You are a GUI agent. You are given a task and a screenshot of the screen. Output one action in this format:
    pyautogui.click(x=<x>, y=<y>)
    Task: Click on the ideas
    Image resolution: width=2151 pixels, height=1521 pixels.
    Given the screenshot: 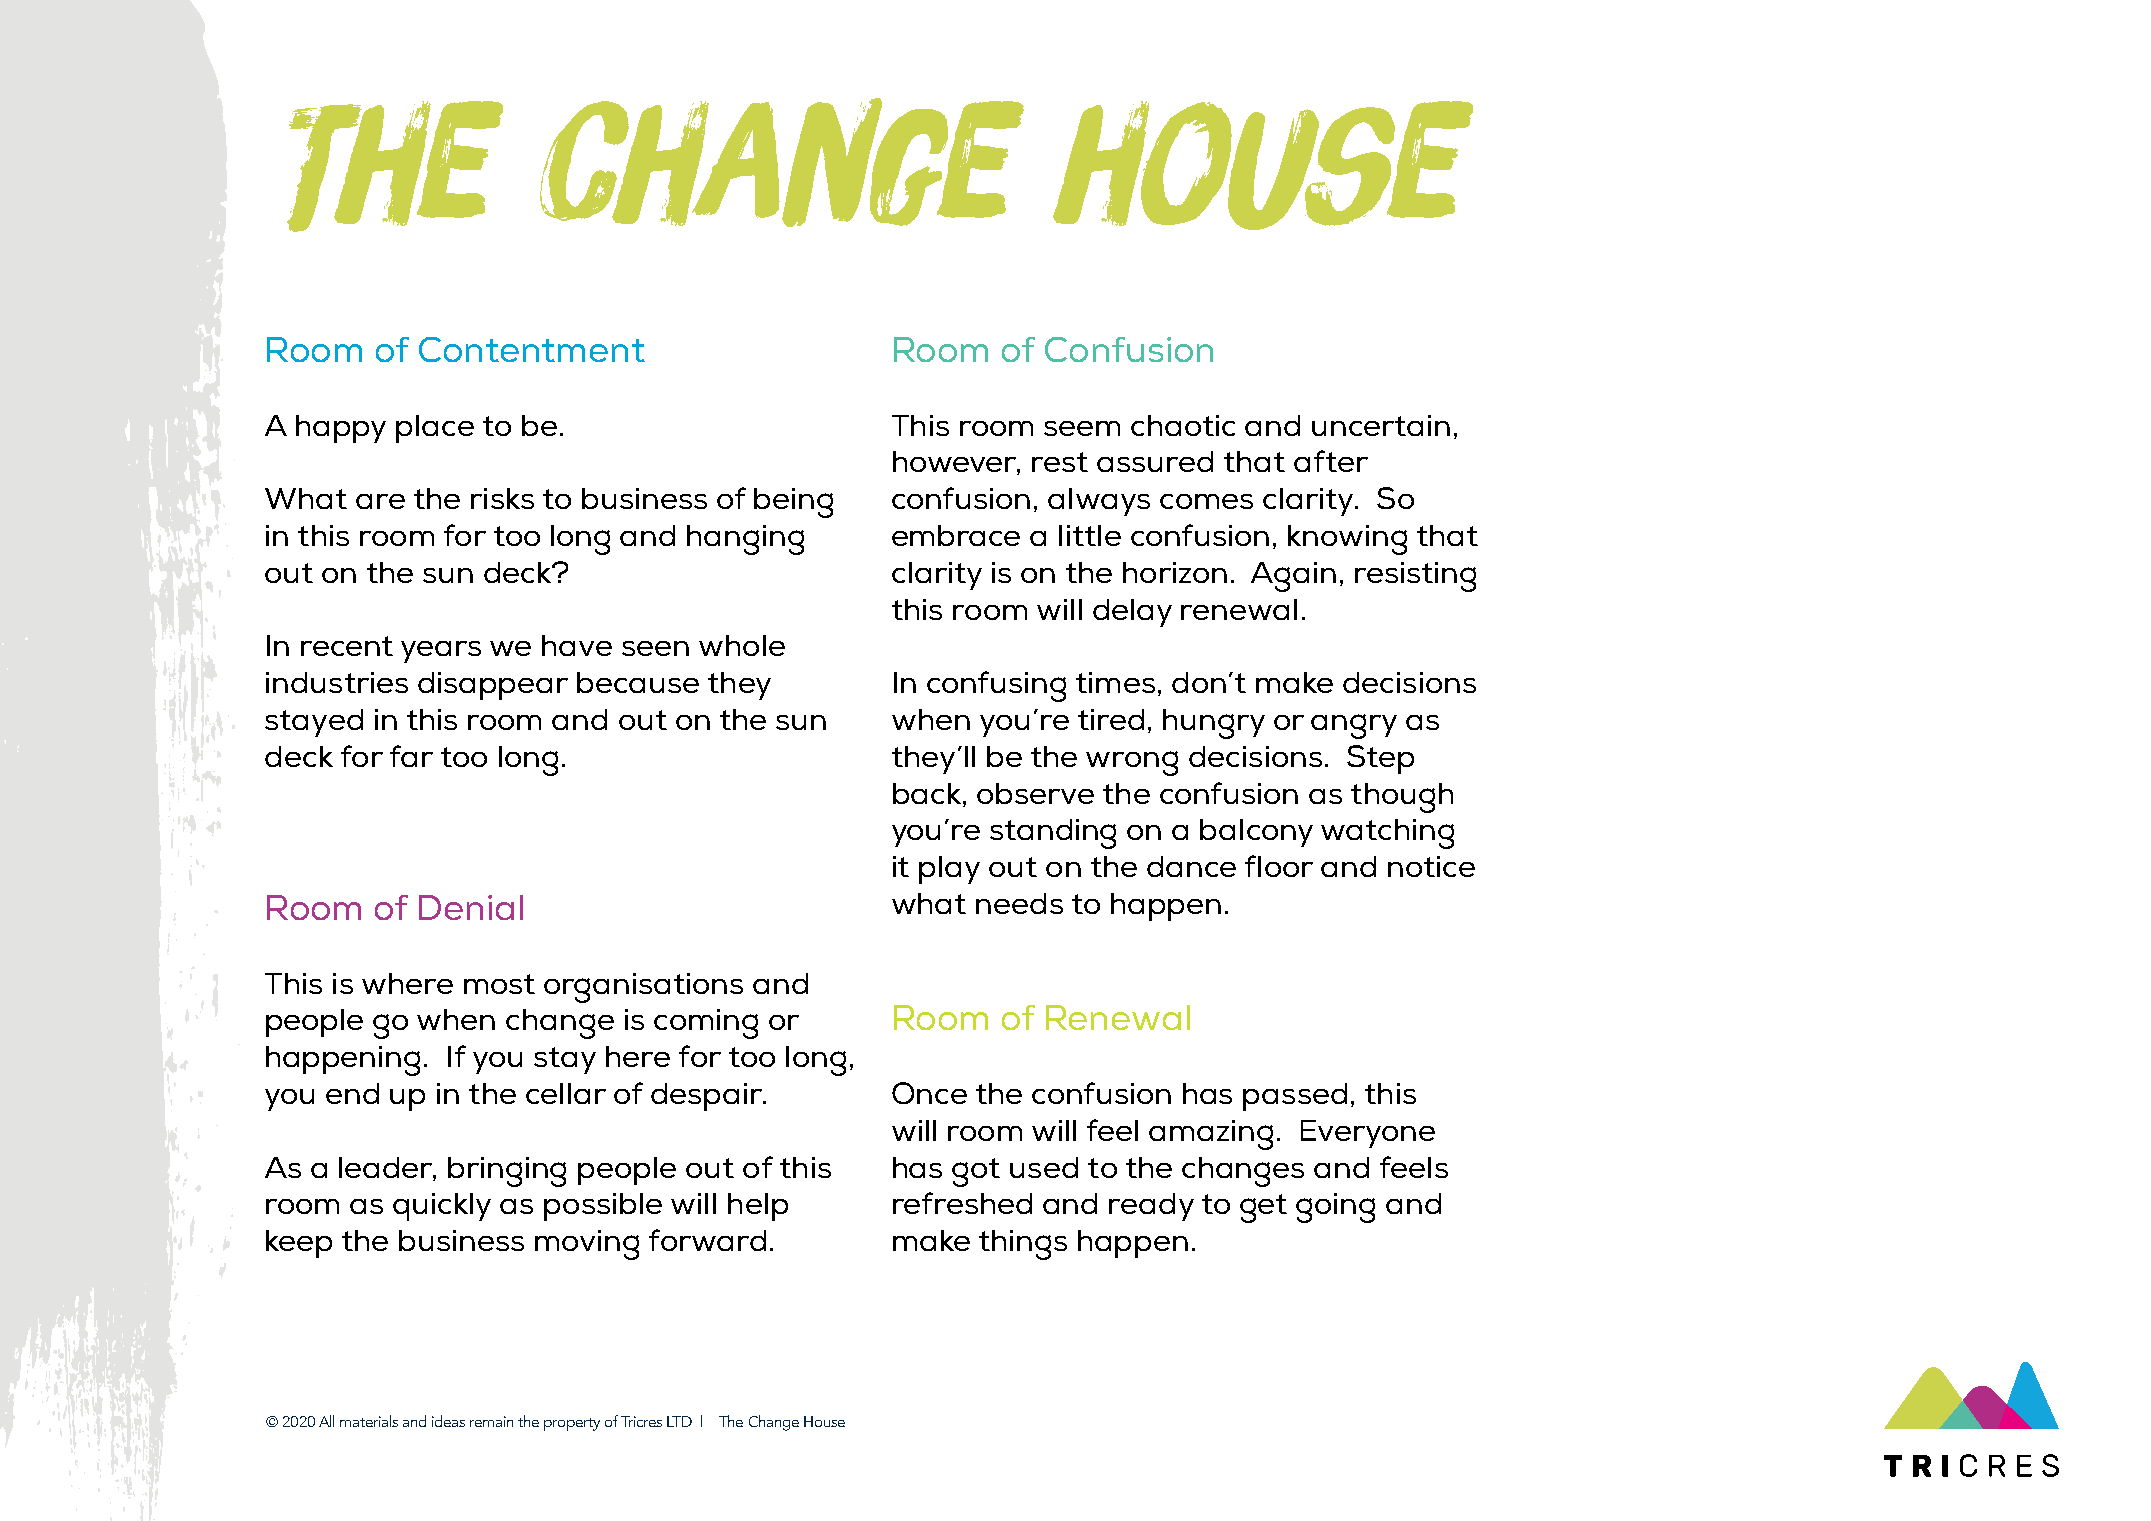 What is the action you would take?
    pyautogui.click(x=448, y=1421)
